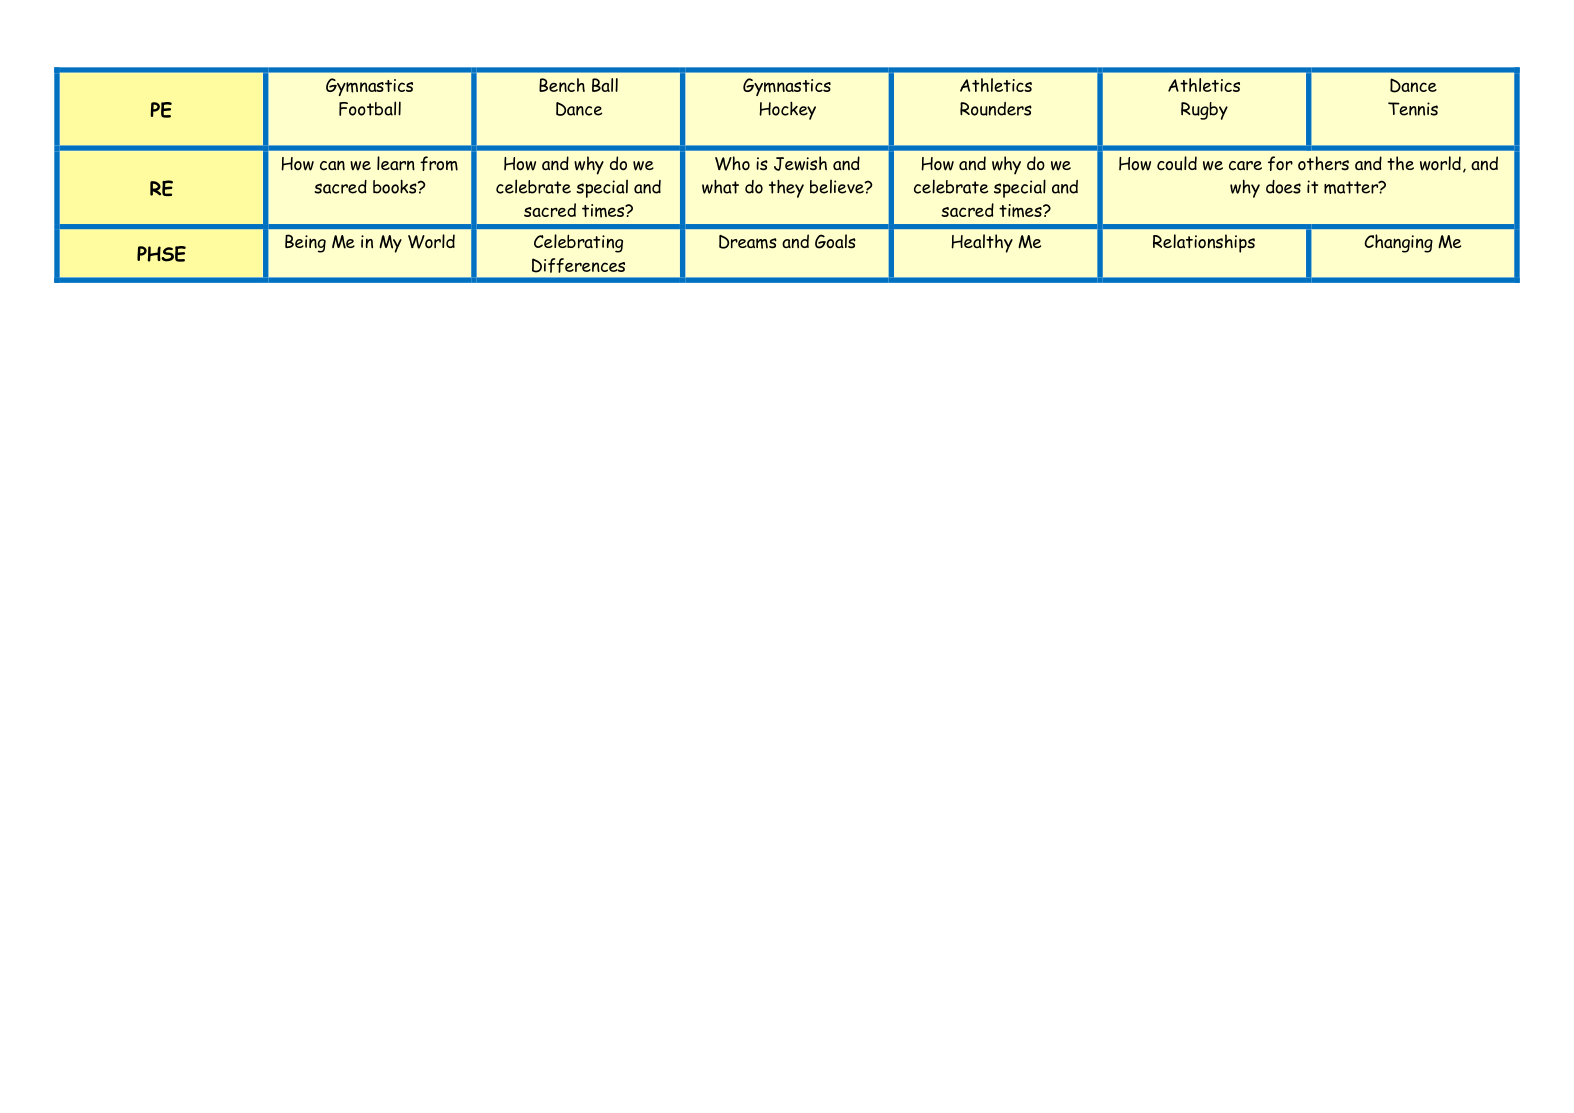 The width and height of the page is (1574, 1113). Describe the element at coordinates (1204, 243) in the page. I see `Relationships` at that location.
